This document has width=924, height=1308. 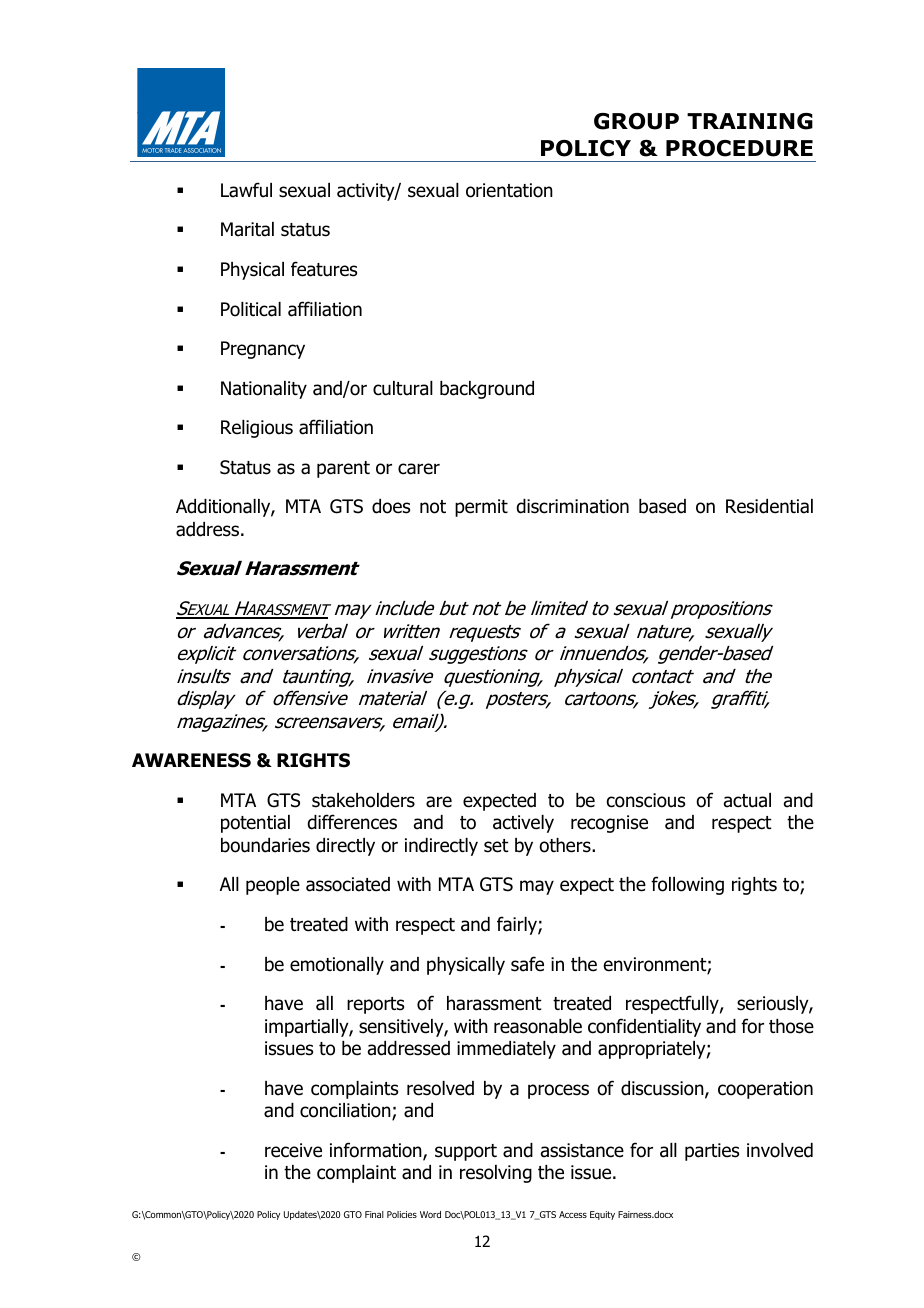 What do you see at coordinates (747, 800) in the document?
I see `actual` at bounding box center [747, 800].
